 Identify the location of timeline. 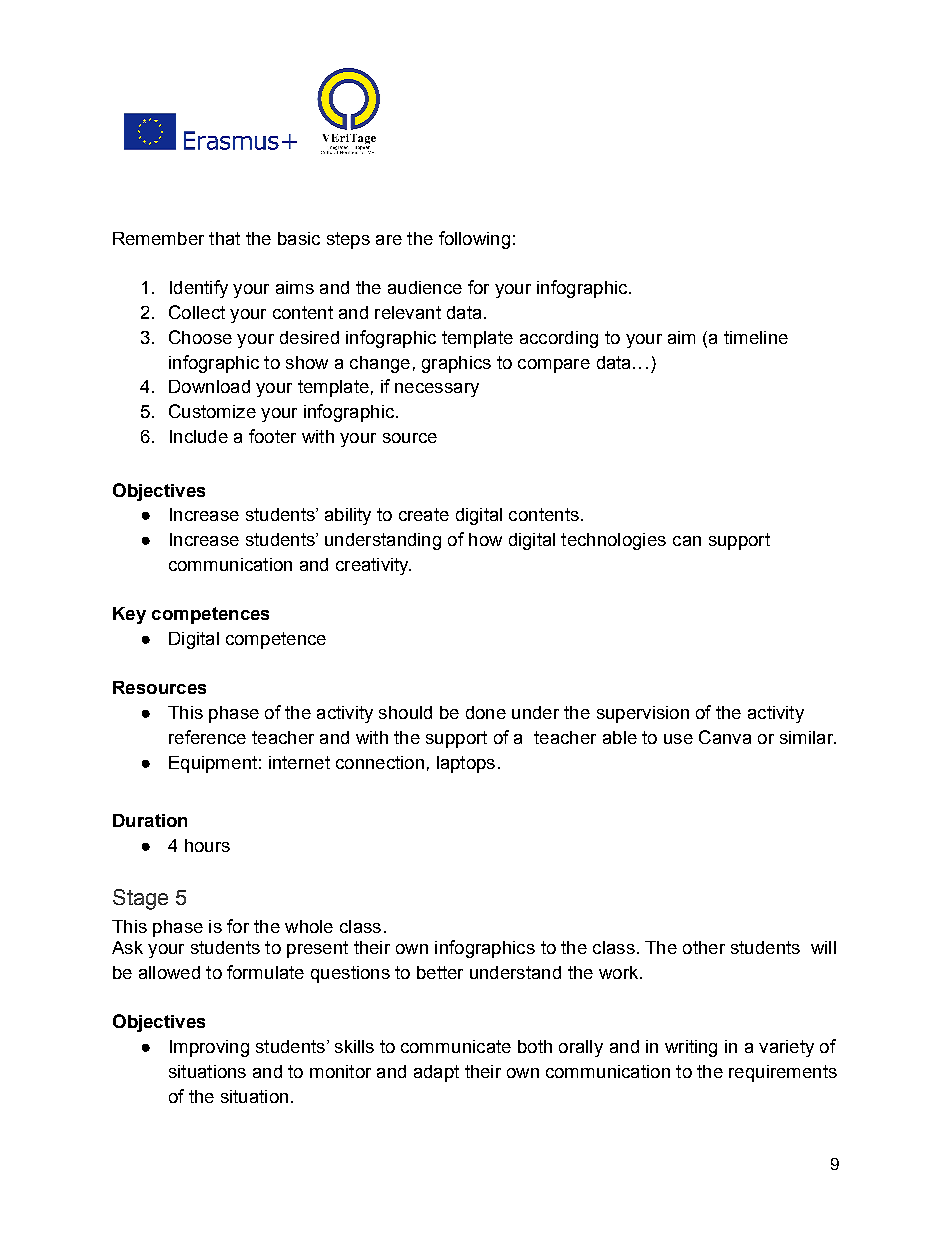
(756, 337).
